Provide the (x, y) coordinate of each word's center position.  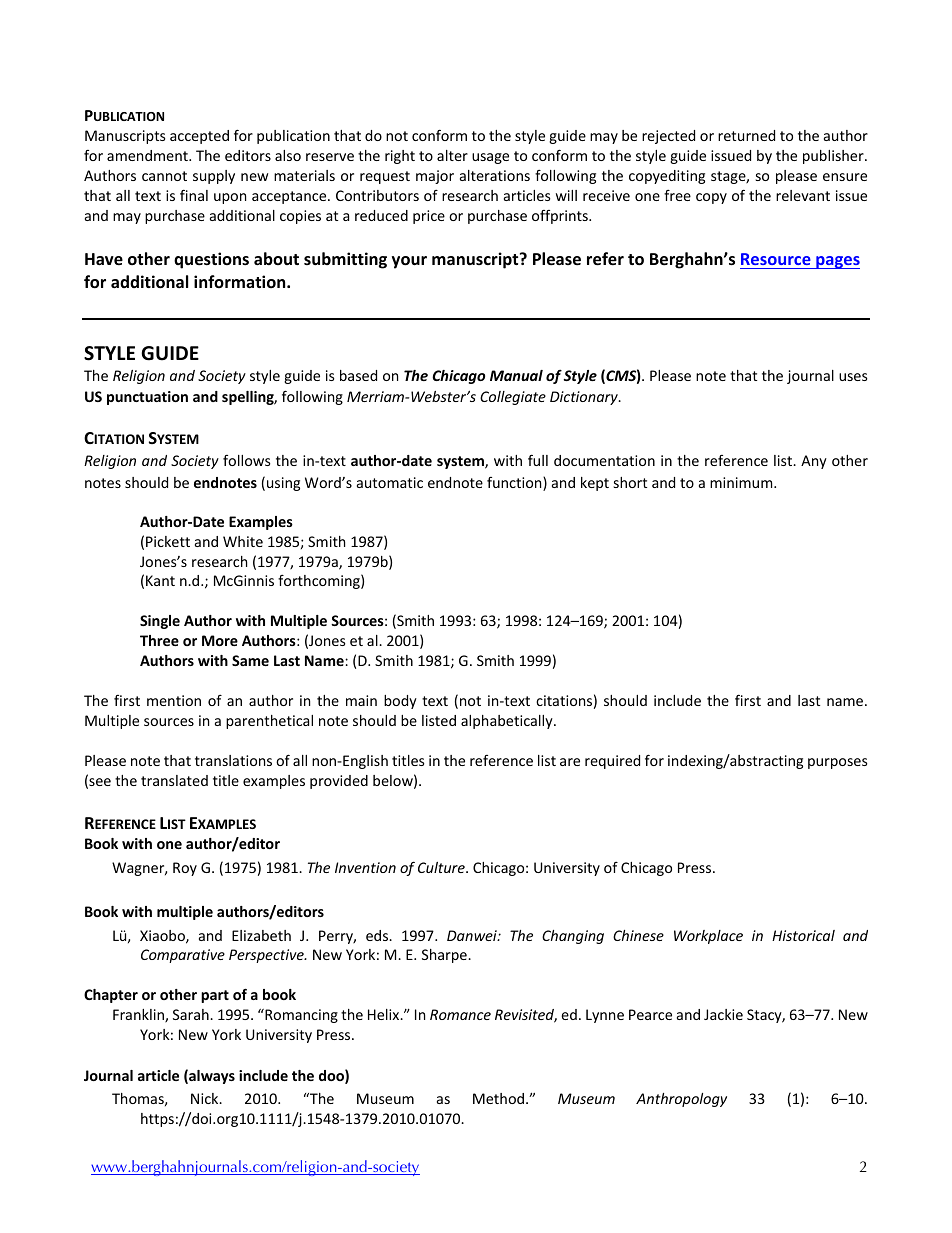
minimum (742, 482)
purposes (838, 763)
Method (500, 1098)
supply (214, 177)
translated (174, 780)
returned (746, 135)
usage (490, 158)
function (515, 484)
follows (247, 460)
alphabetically (508, 722)
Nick (206, 1098)
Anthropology (681, 1100)
